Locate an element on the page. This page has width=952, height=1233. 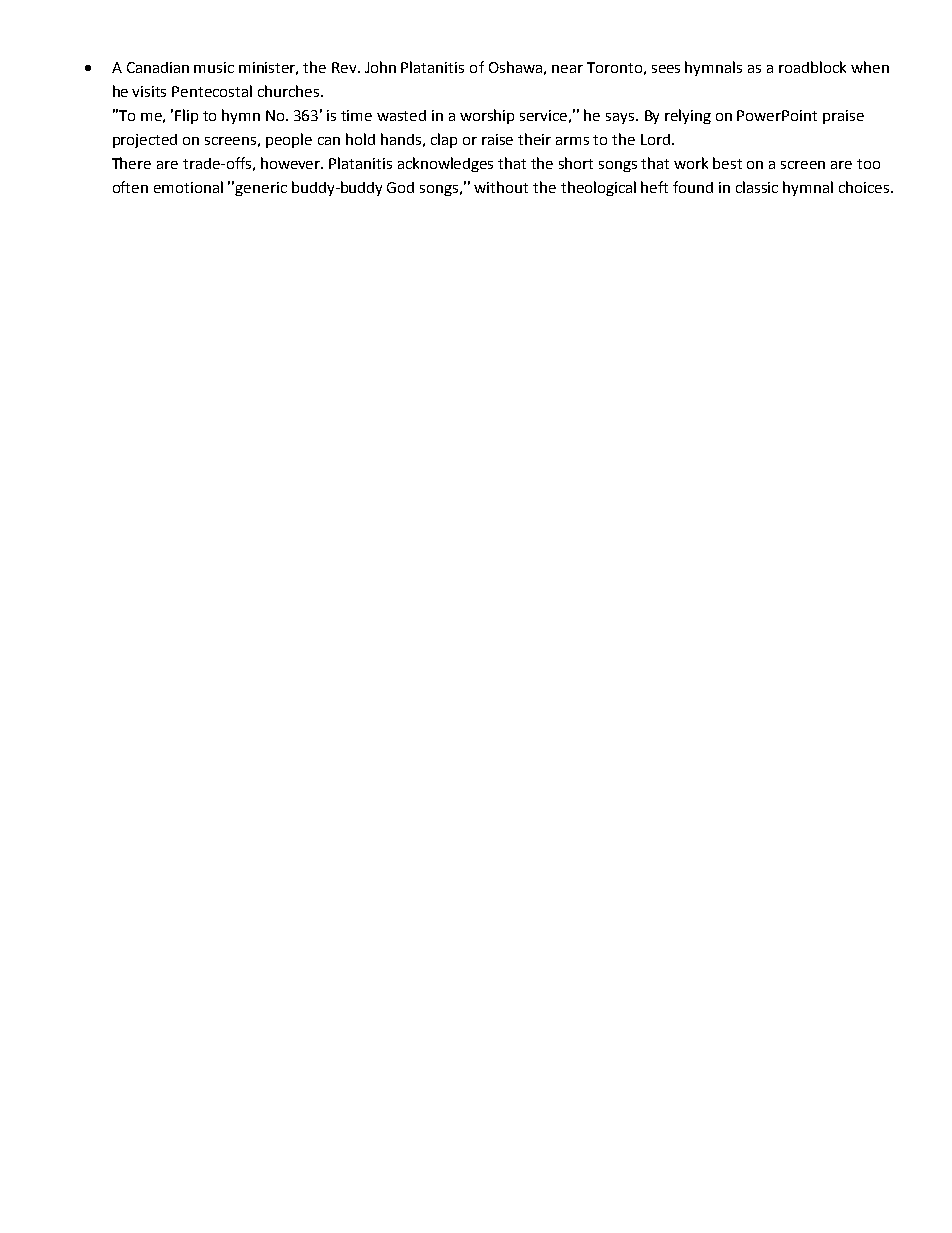
music is located at coordinates (214, 67).
